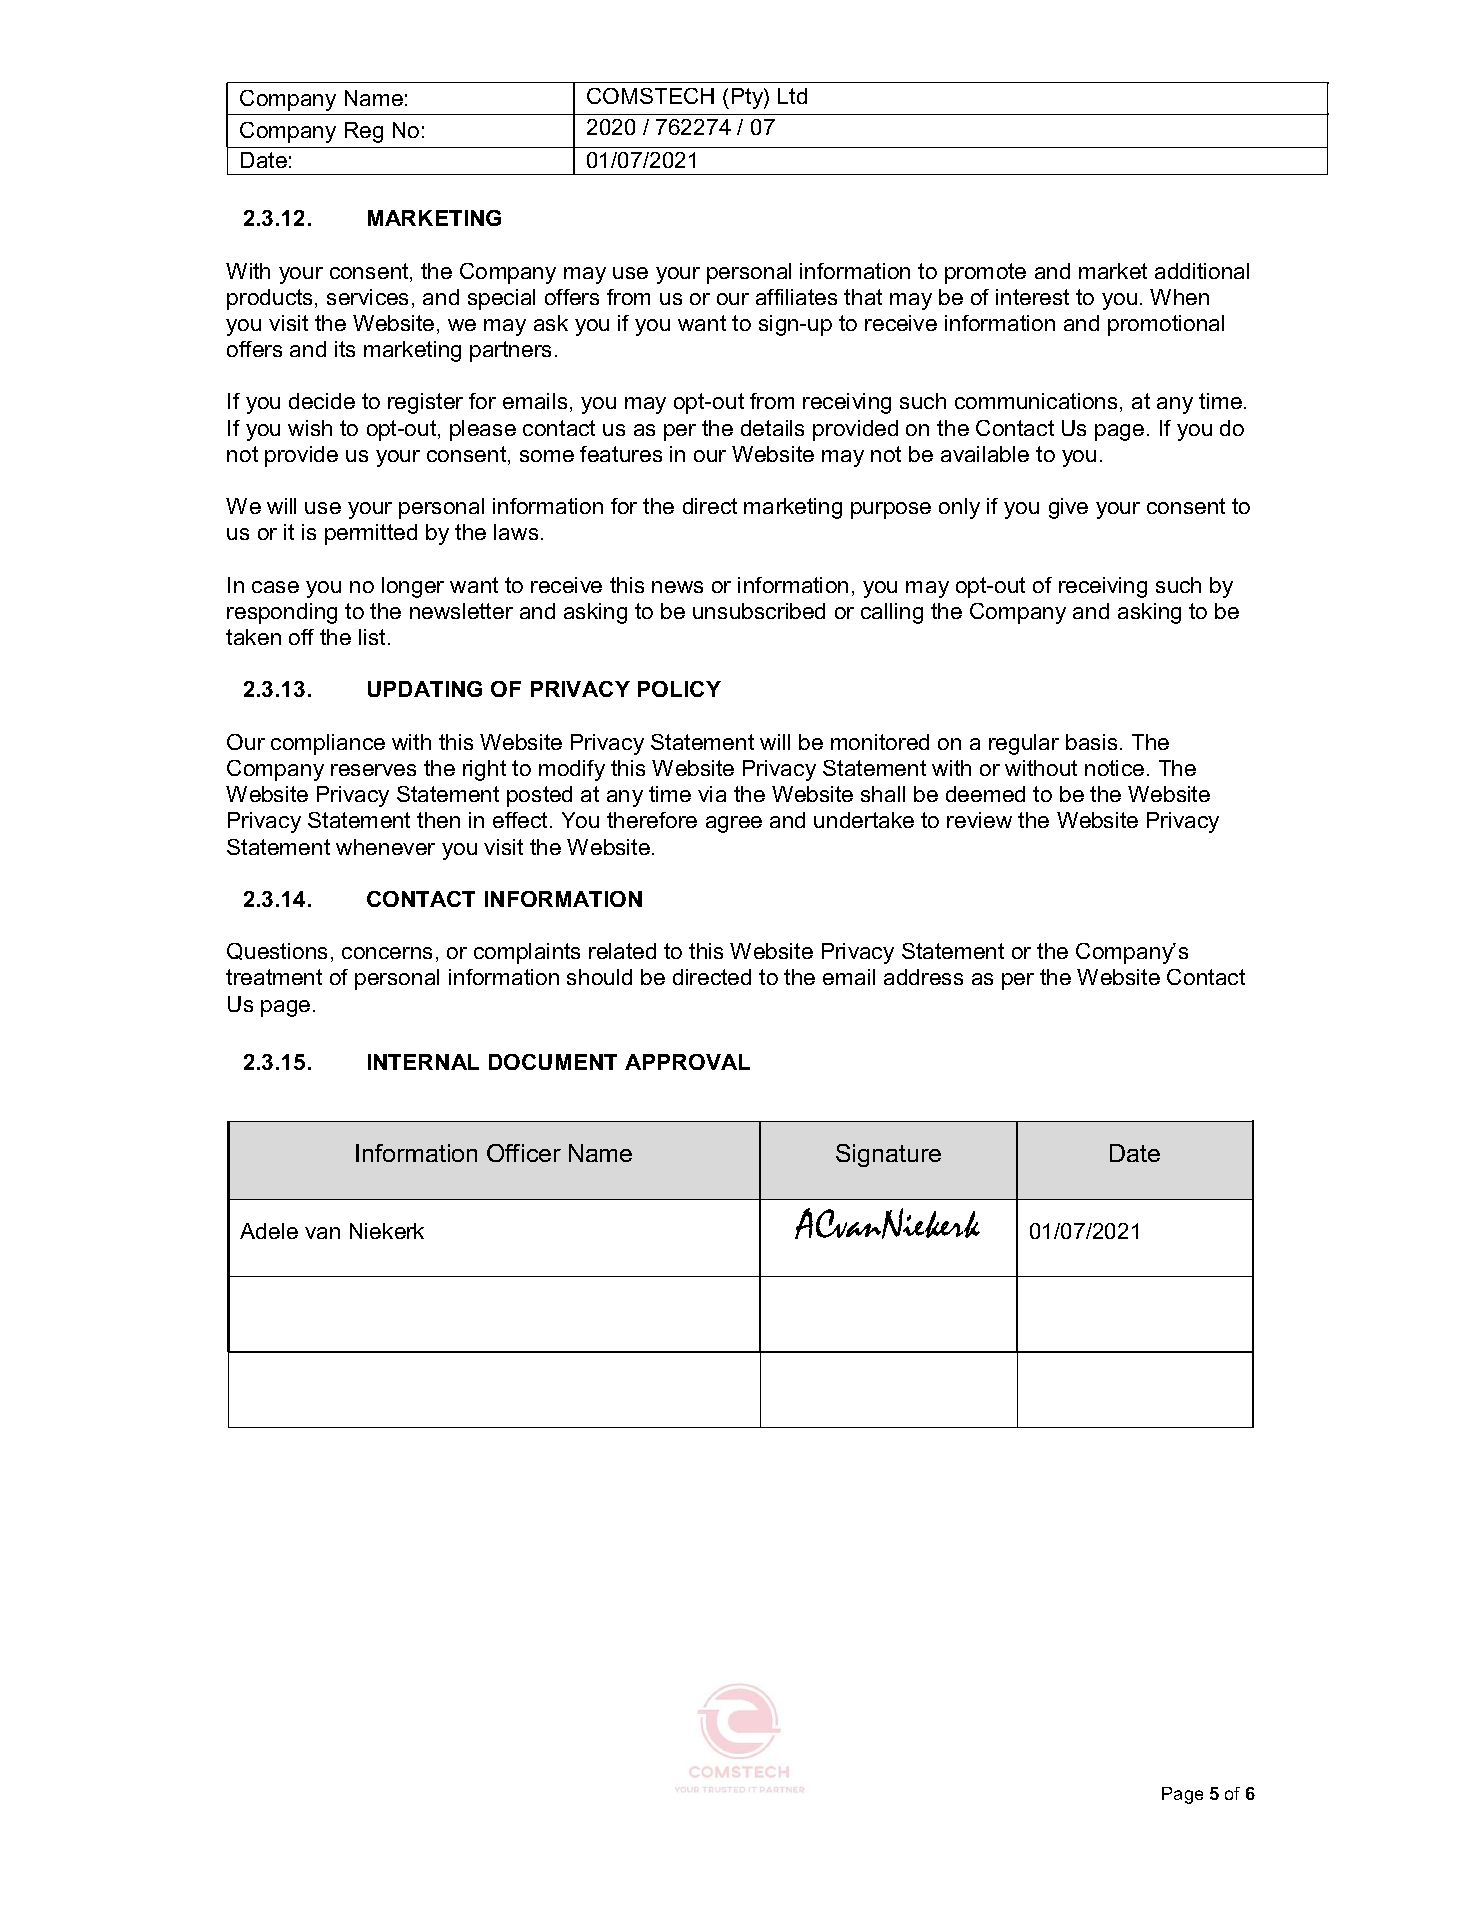  Describe the element at coordinates (622, 951) in the screenshot. I see `related` at that location.
